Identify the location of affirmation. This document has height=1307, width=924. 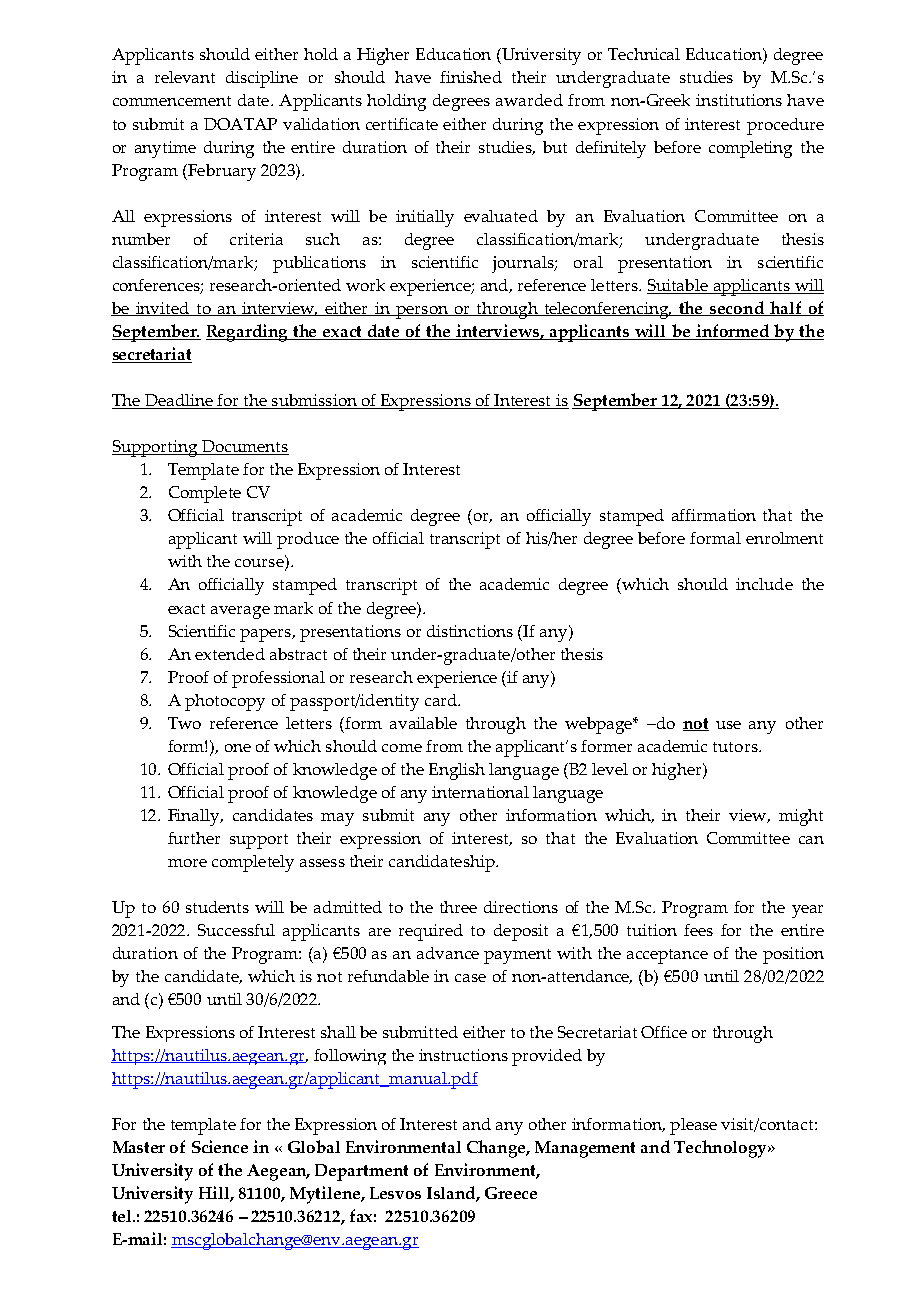
(714, 515).
